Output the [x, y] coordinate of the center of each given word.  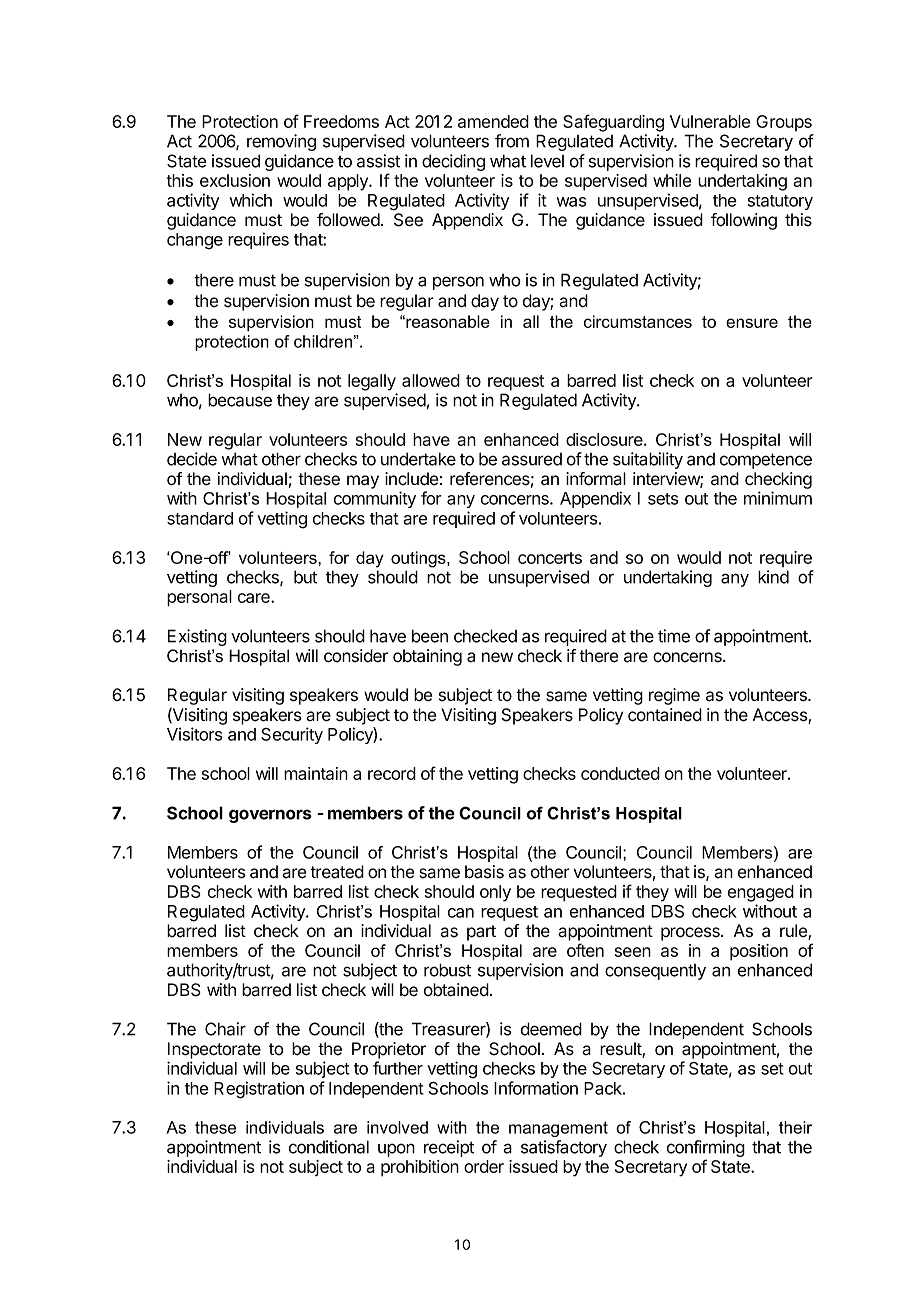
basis [484, 872]
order [484, 1166]
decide [192, 459]
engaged [761, 893]
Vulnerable [710, 121]
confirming [706, 1150]
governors [270, 816]
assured [532, 459]
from [512, 141]
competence [766, 461]
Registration [259, 1090]
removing [281, 142]
